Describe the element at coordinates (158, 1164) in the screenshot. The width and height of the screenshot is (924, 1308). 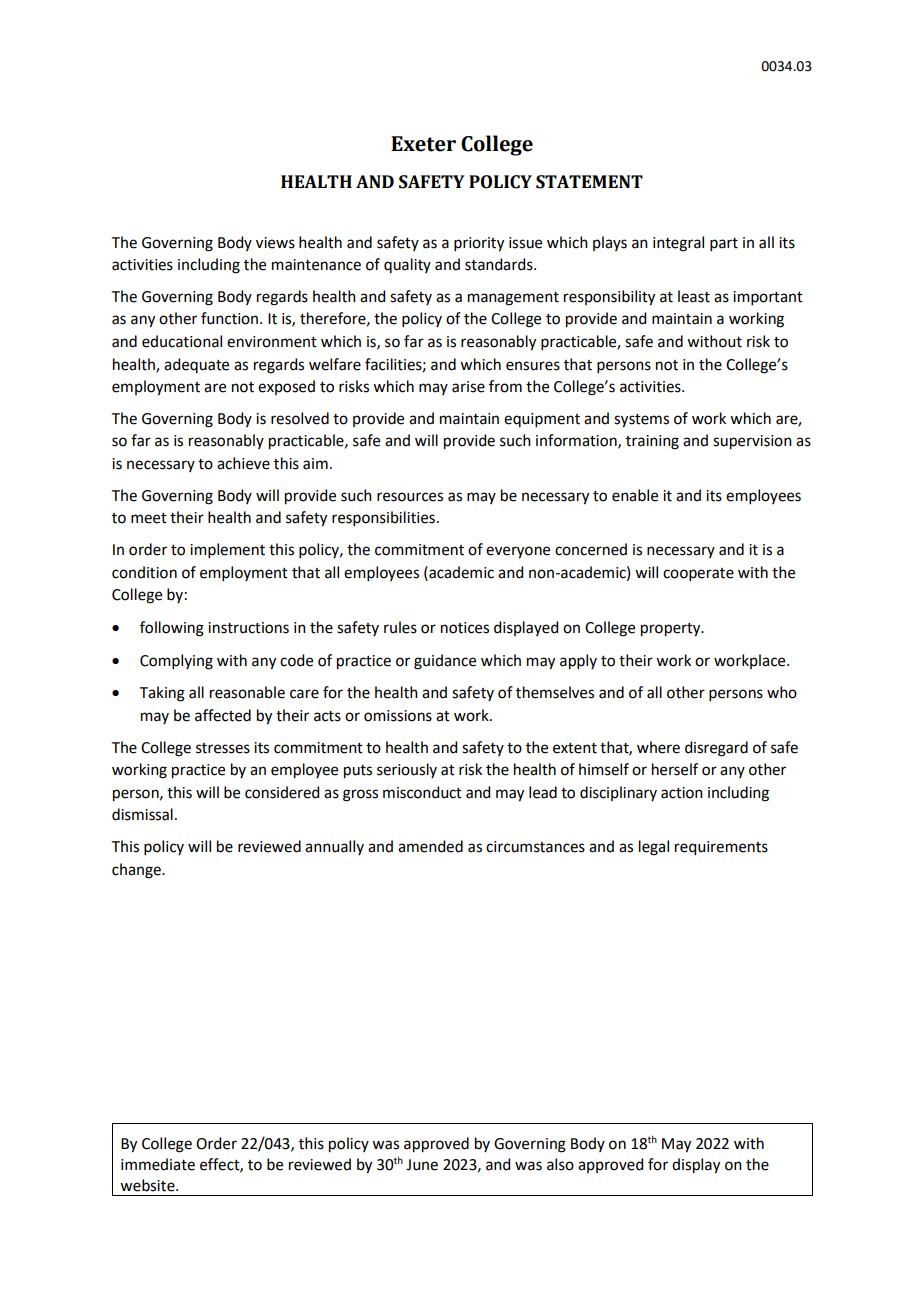
I see `immediate` at that location.
